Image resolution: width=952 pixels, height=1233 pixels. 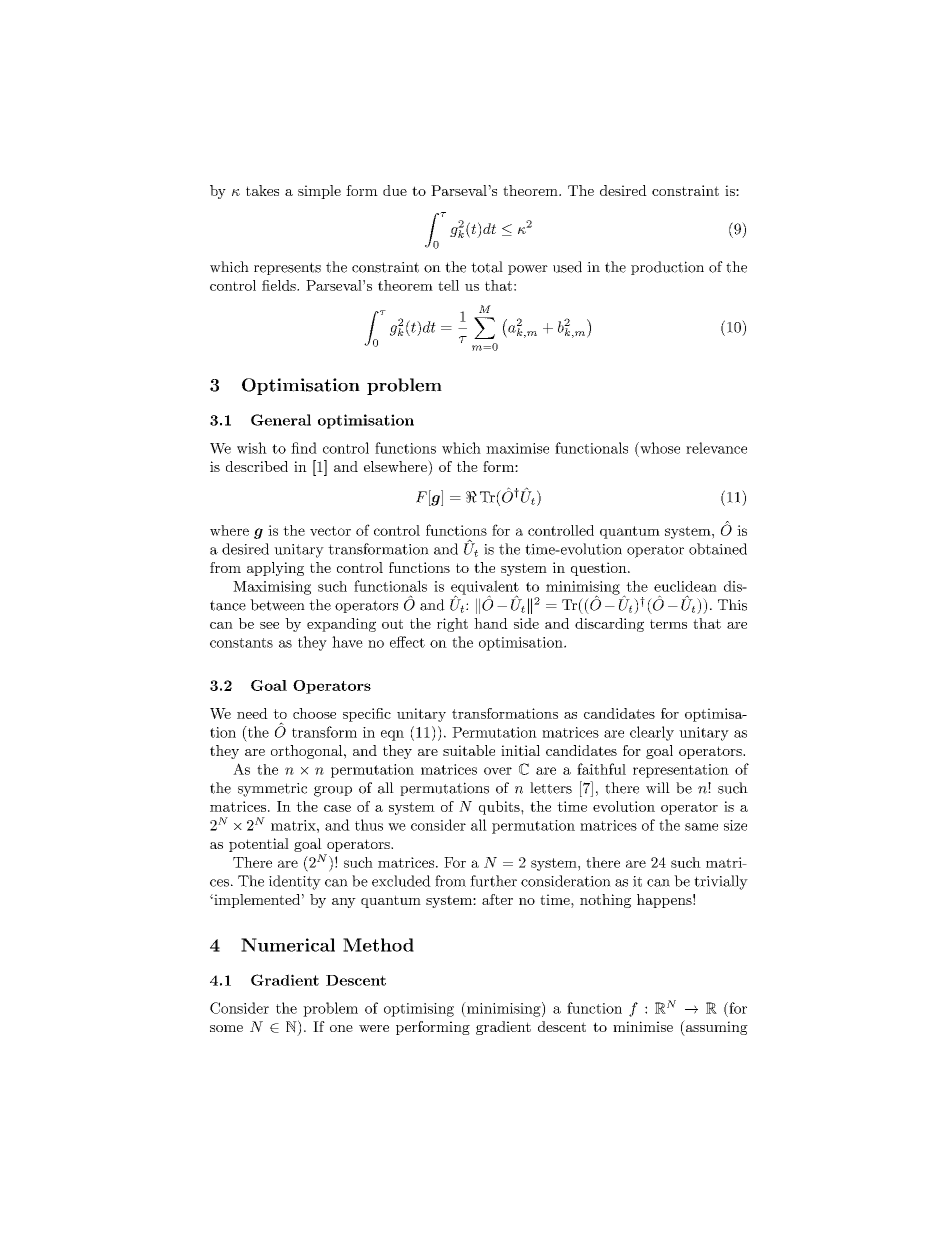 What do you see at coordinates (491, 623) in the document?
I see `hand` at bounding box center [491, 623].
